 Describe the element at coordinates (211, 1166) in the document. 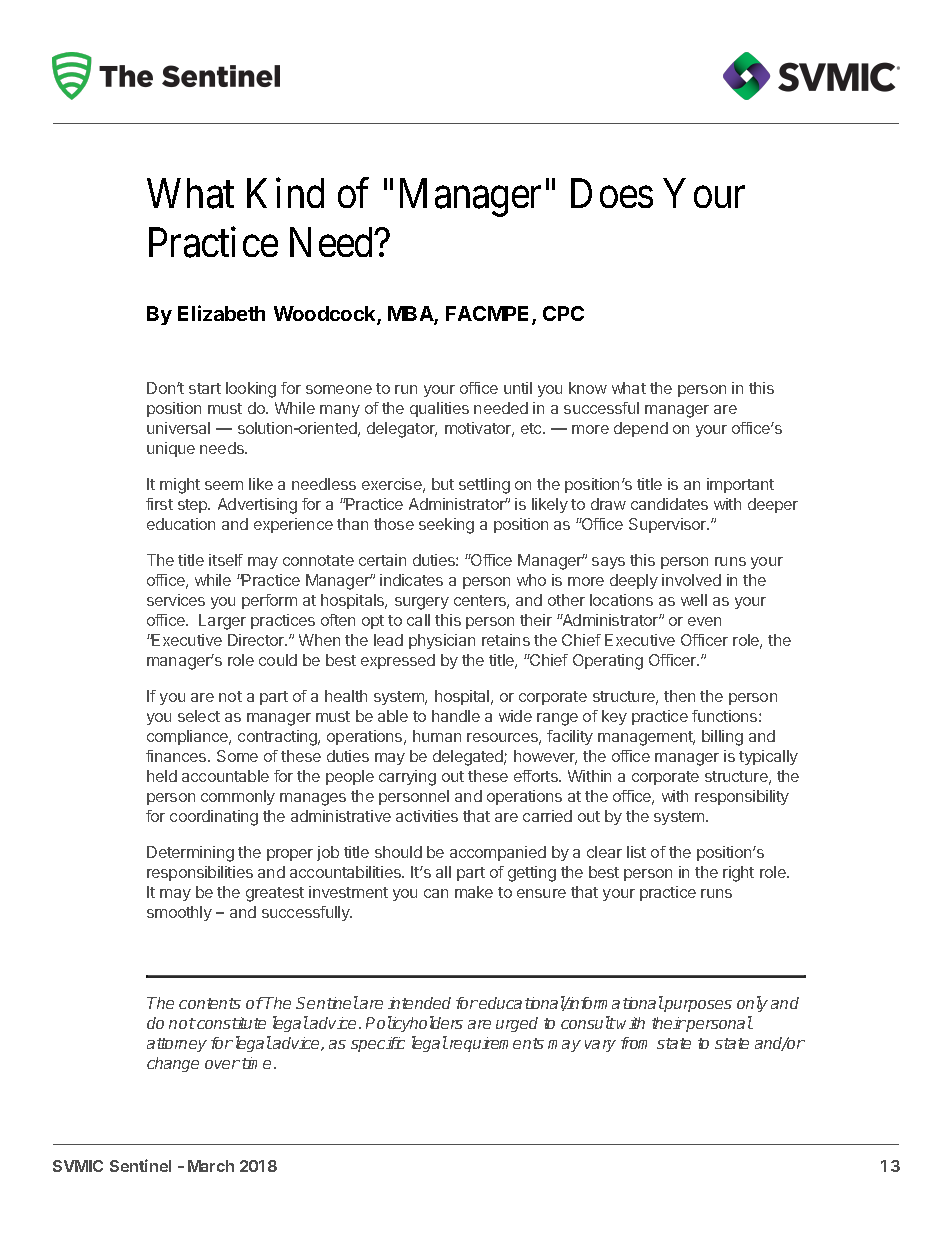

I see `March` at that location.
